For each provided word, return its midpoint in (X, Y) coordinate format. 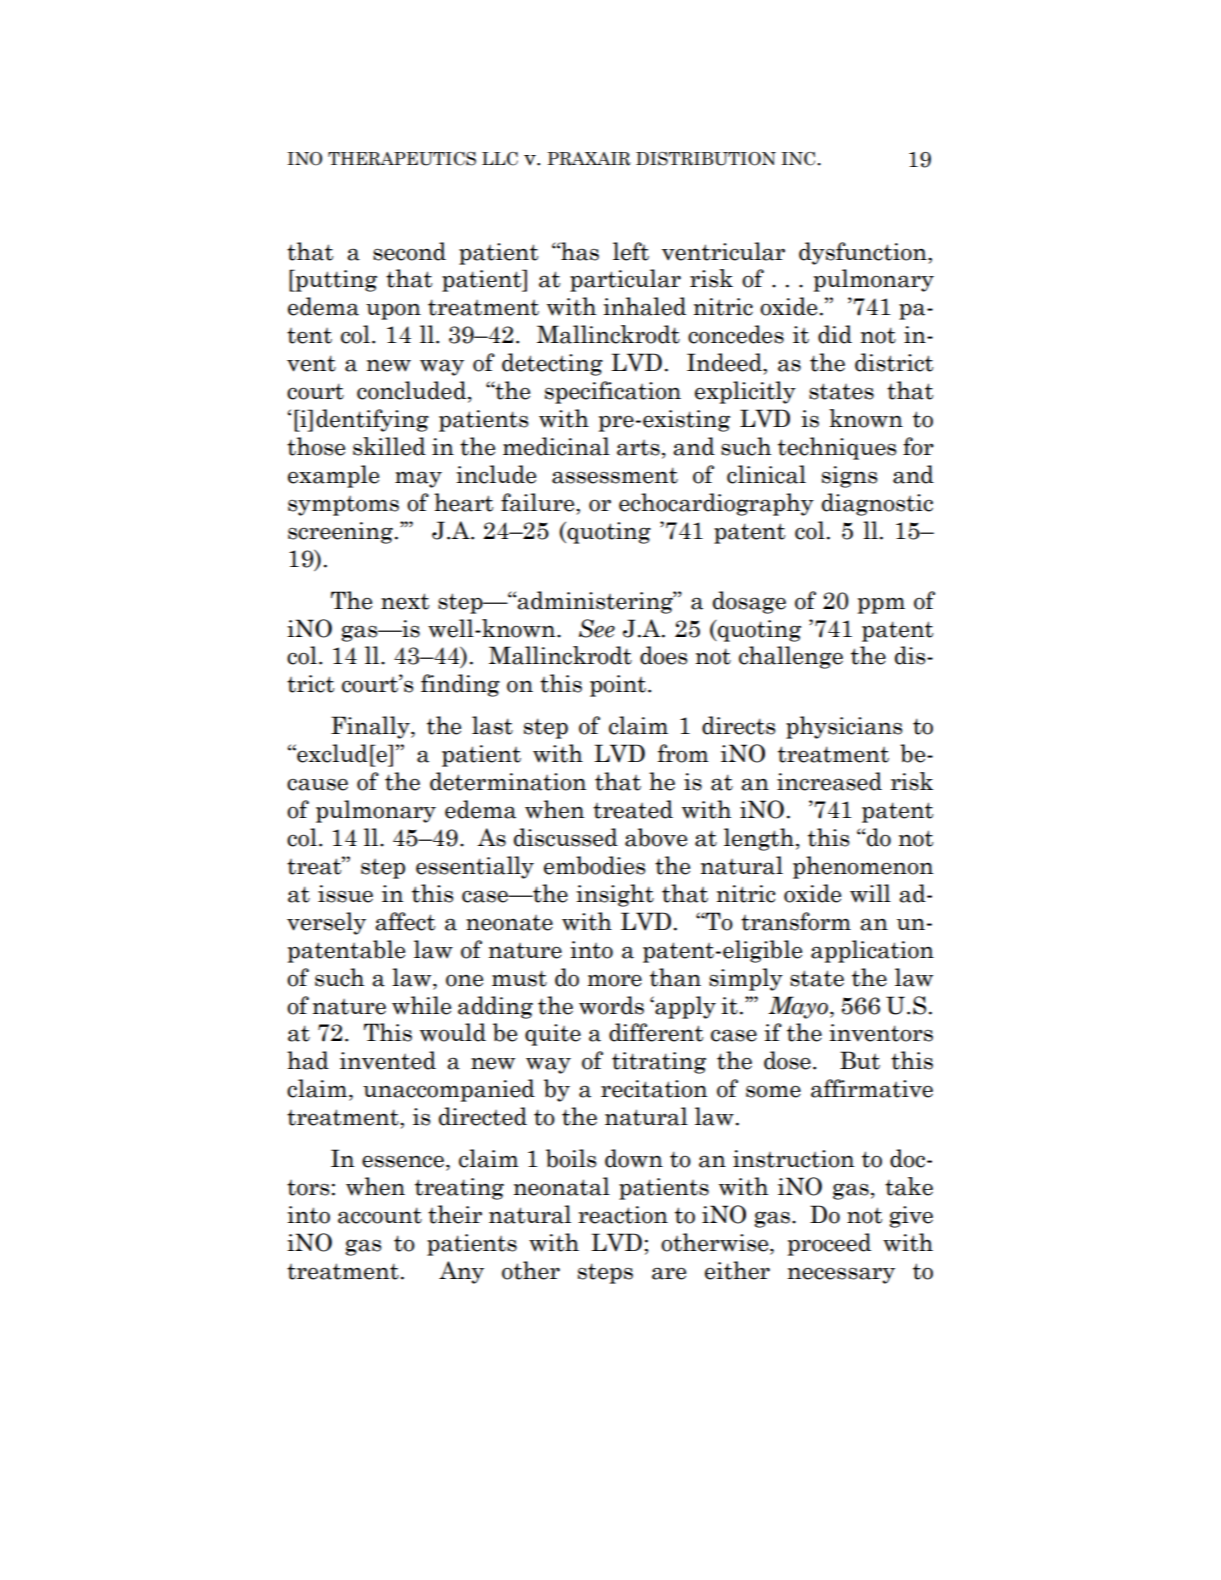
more (615, 980)
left (631, 251)
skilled (389, 446)
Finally (371, 727)
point (619, 686)
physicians (844, 727)
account (380, 1215)
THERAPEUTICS (402, 159)
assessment (615, 475)
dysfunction (864, 253)
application (872, 951)
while (421, 1005)
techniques (837, 448)
